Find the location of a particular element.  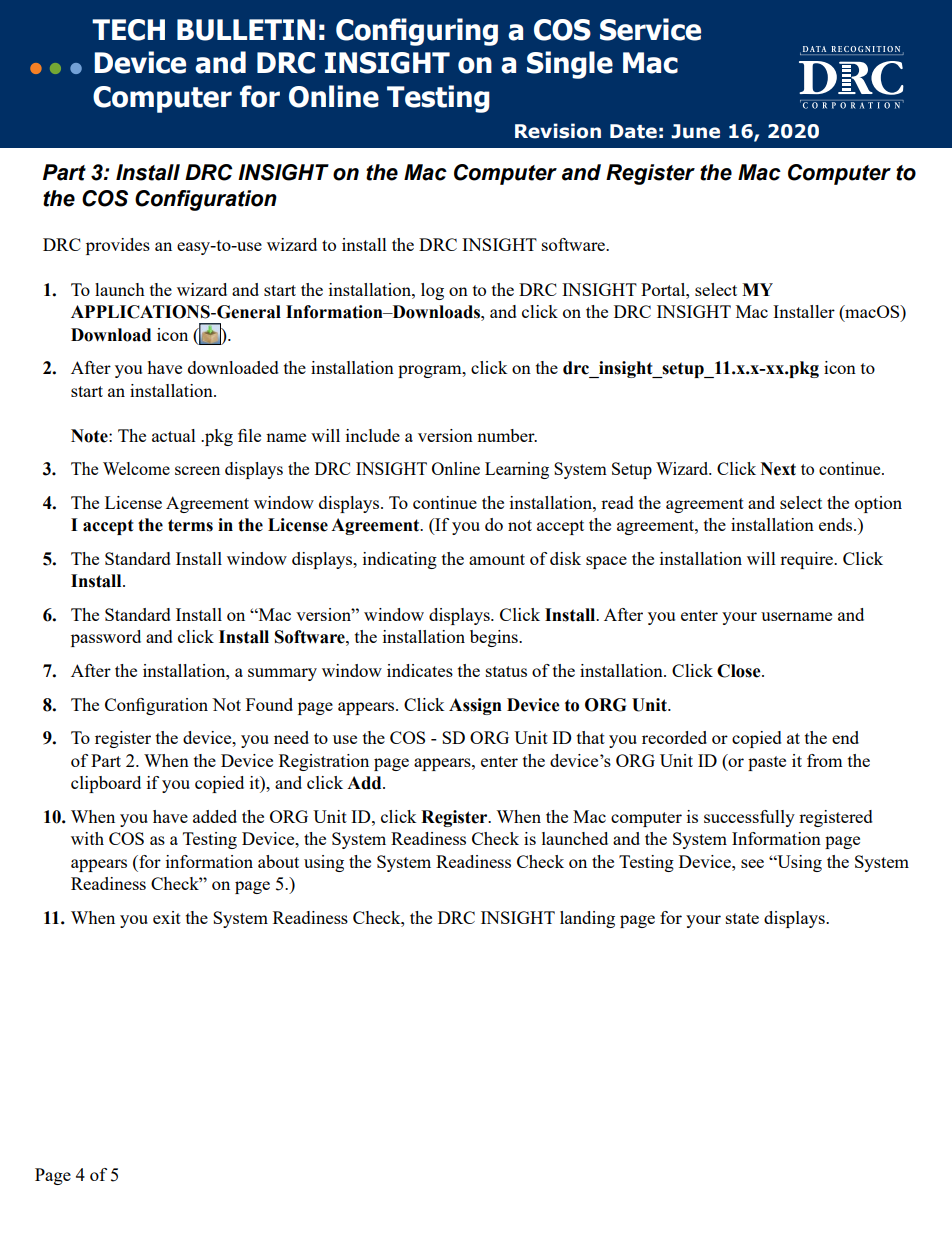

log is located at coordinates (432, 291).
